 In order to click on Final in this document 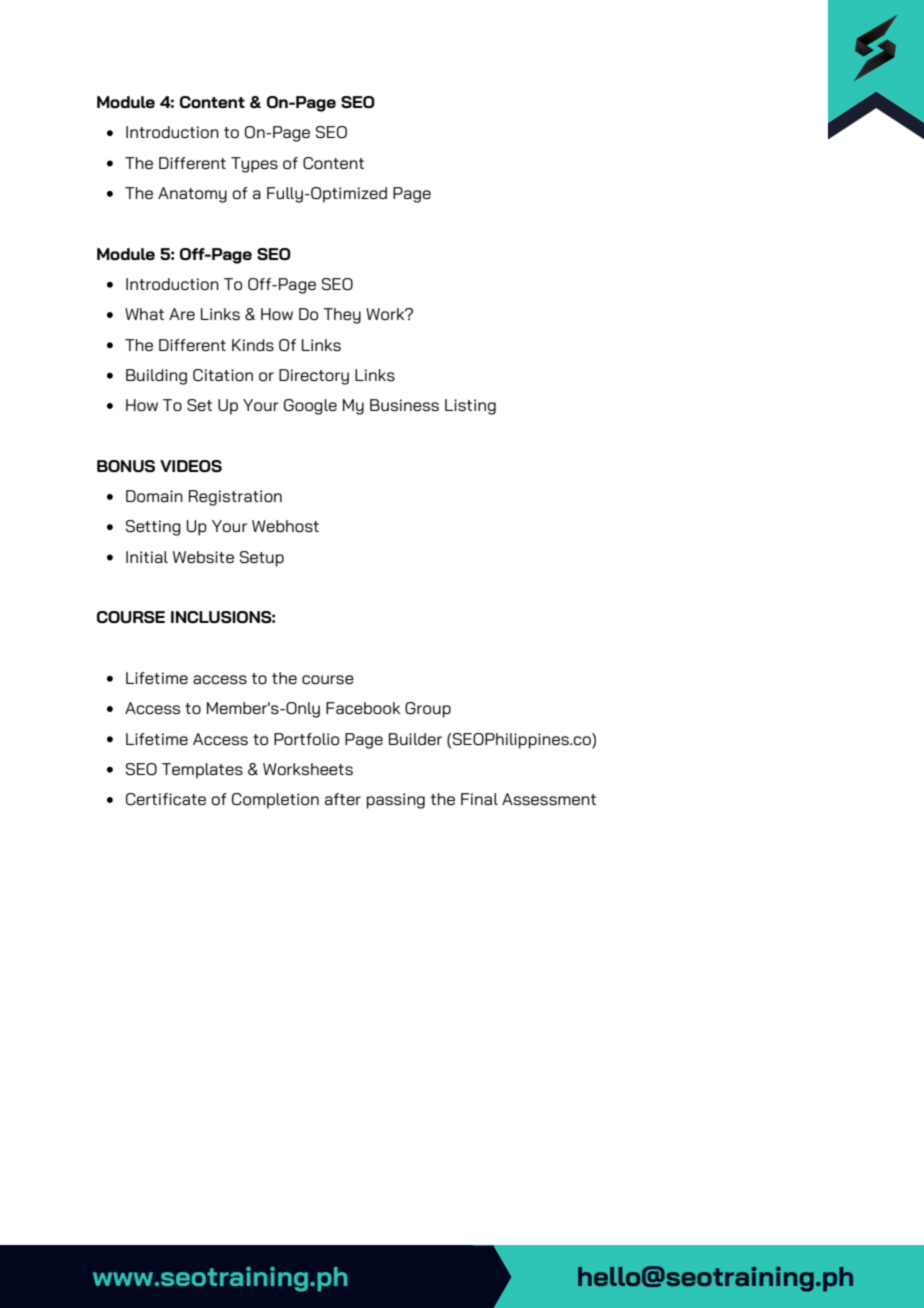, I will do `click(479, 799)`.
